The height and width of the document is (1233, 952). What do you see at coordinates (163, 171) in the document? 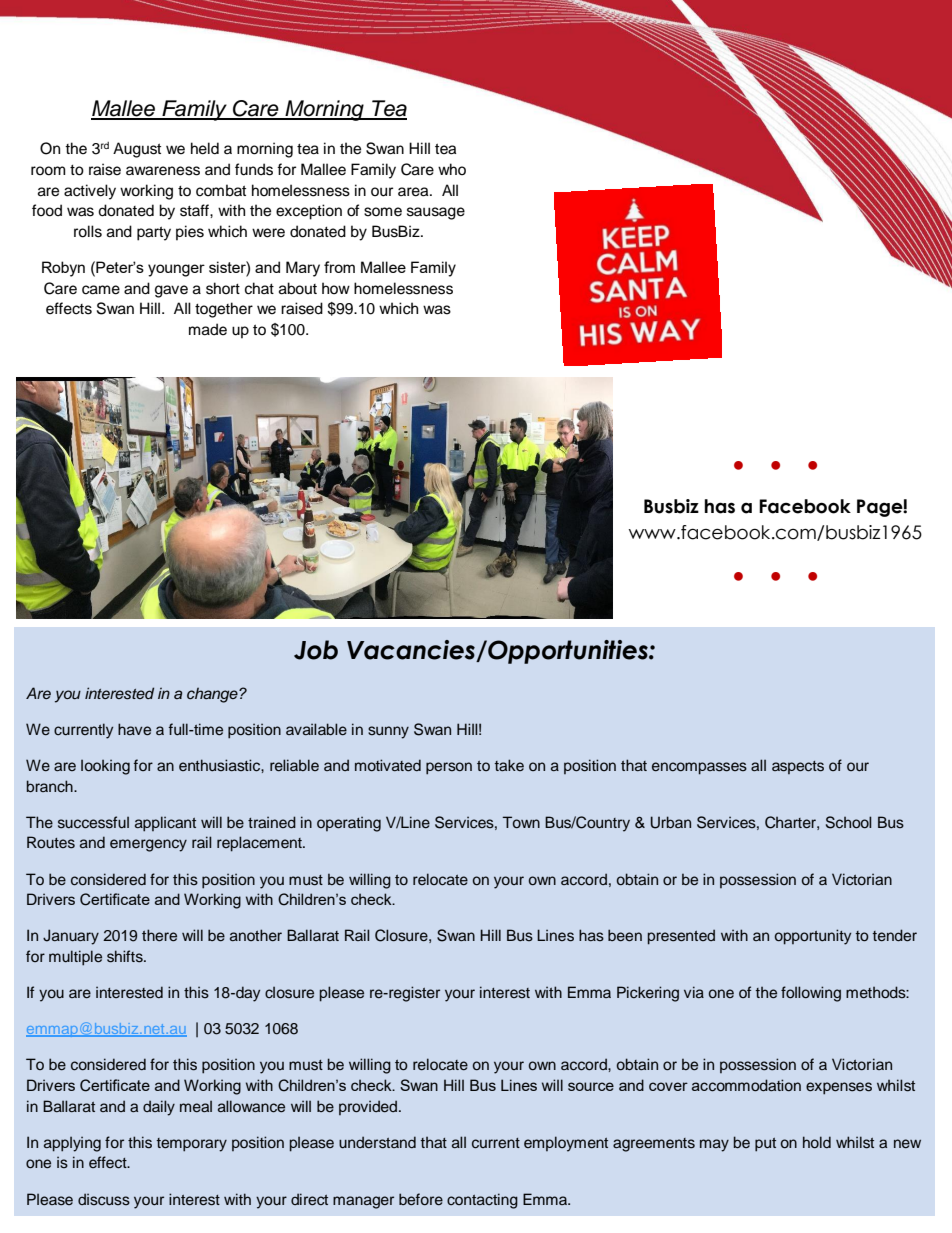
I see `awareness` at bounding box center [163, 171].
